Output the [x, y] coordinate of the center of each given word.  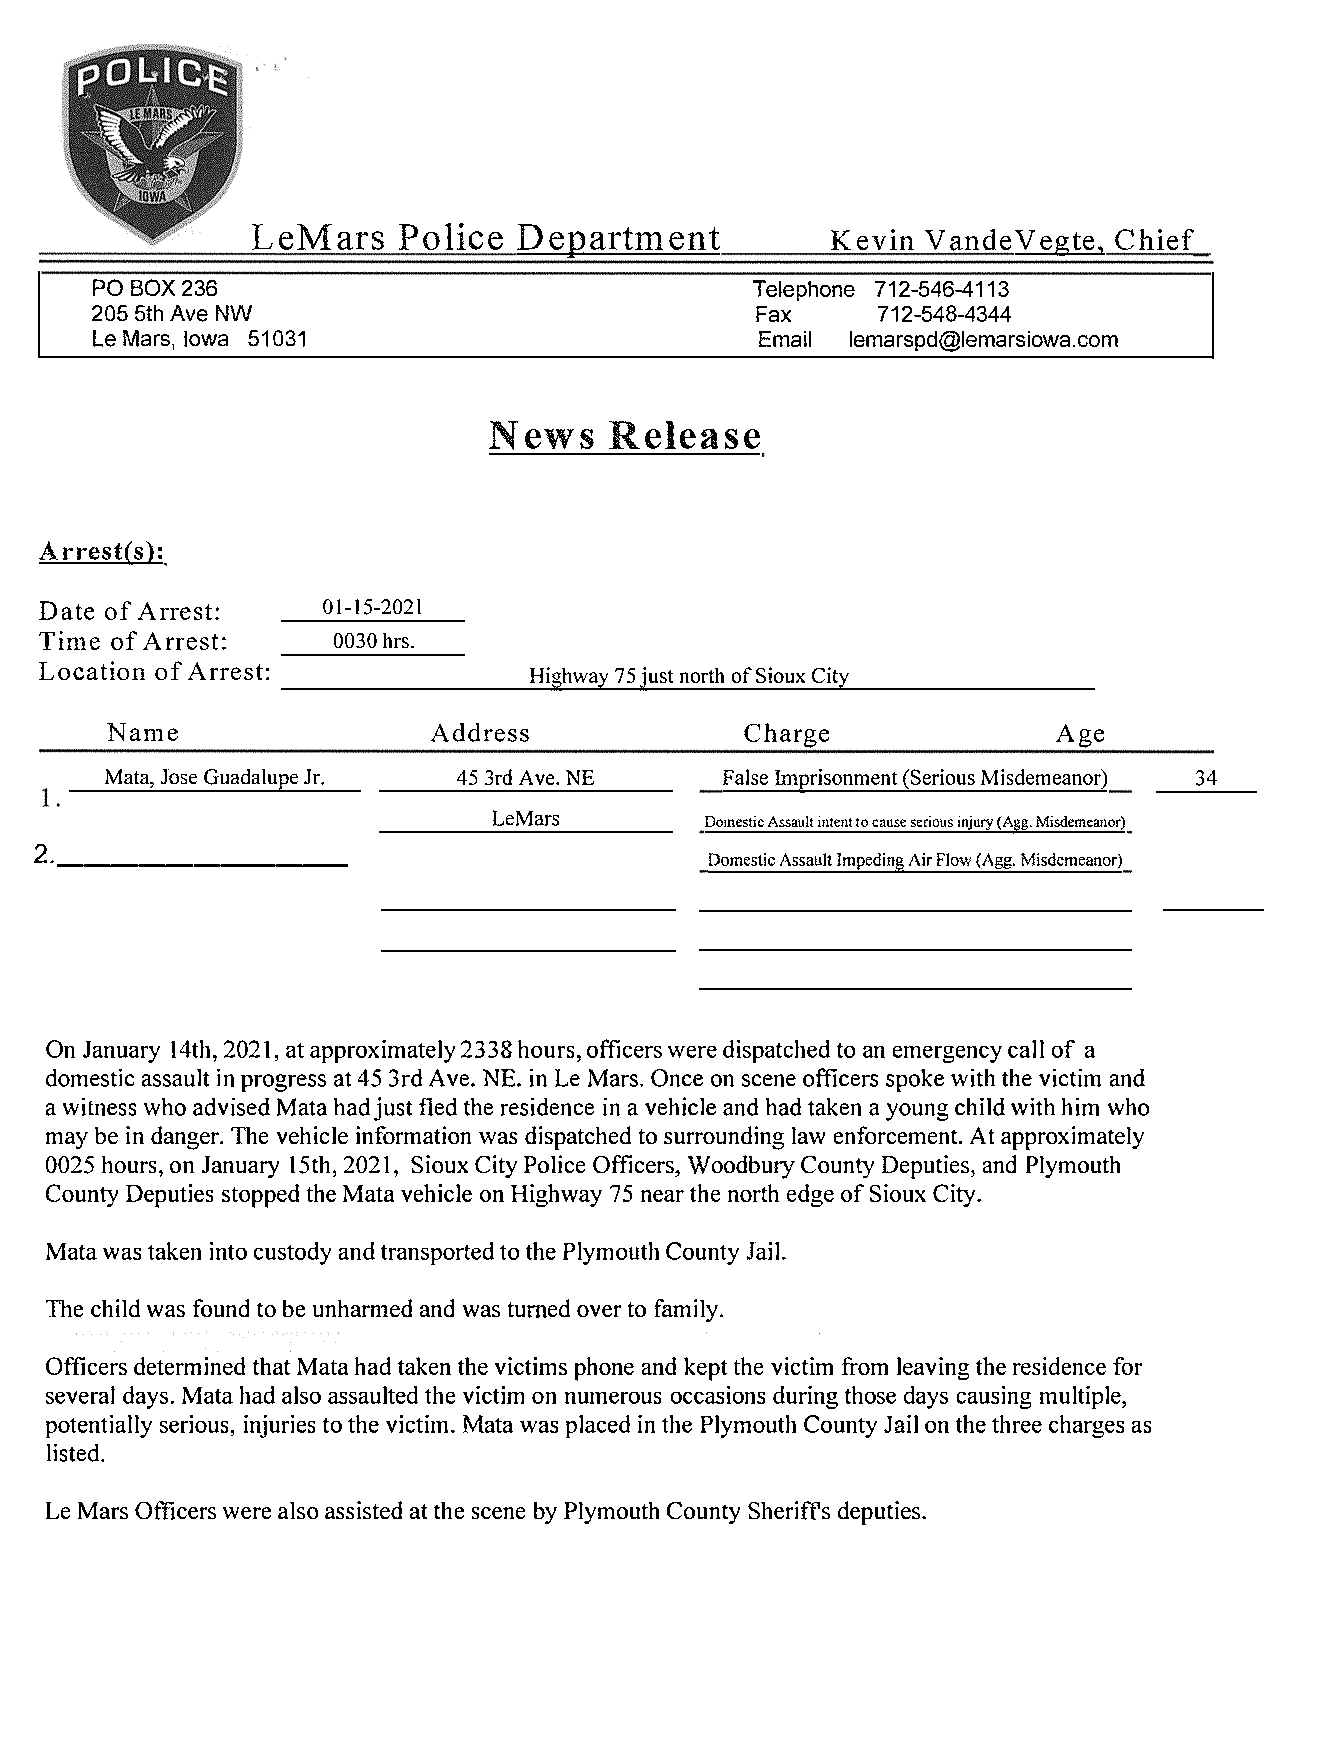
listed [74, 1453]
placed [598, 1426]
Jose [179, 776]
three [1017, 1424]
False [745, 777]
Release [684, 435]
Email [785, 339]
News [541, 435]
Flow [954, 859]
